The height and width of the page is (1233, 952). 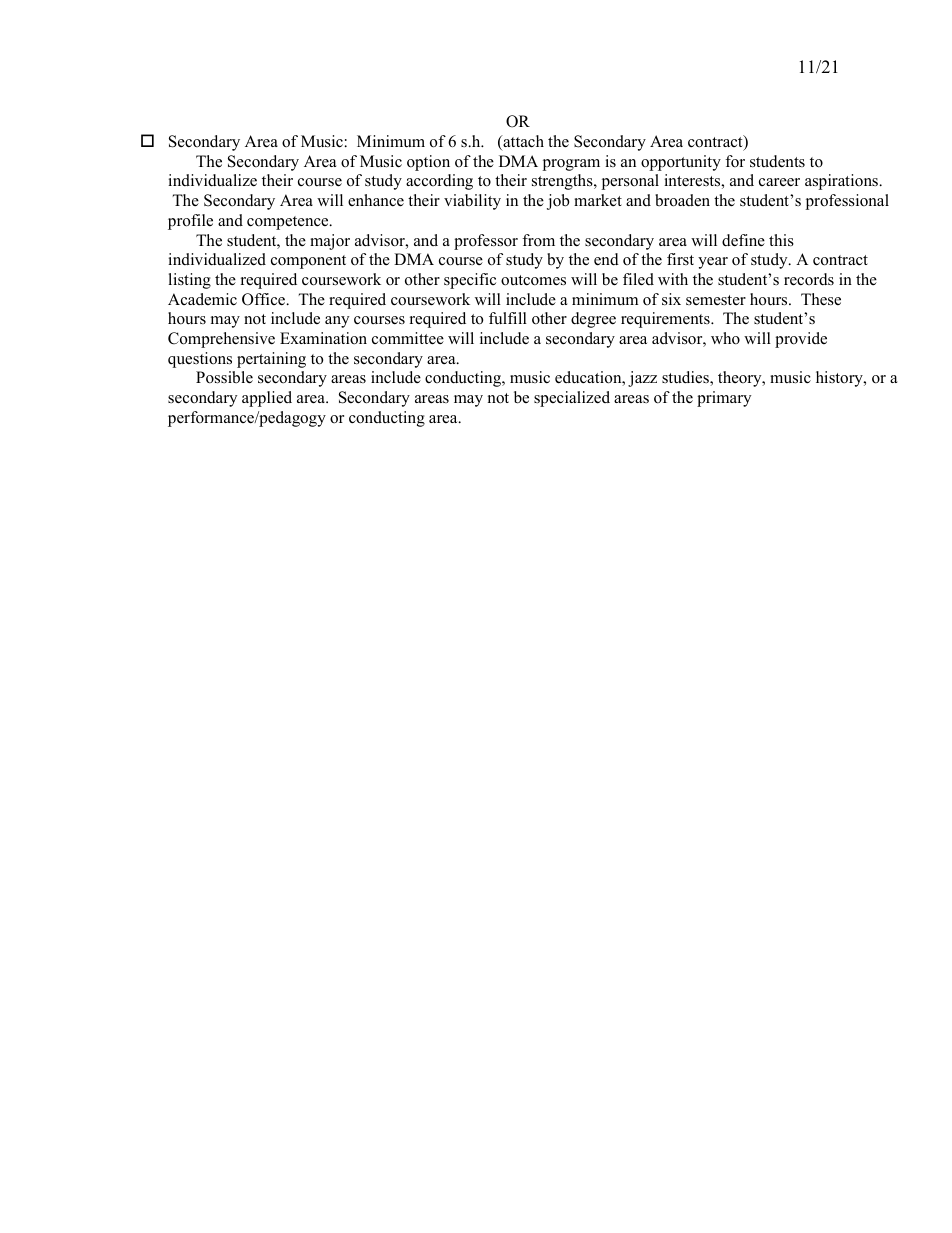 I want to click on option, so click(x=428, y=163).
